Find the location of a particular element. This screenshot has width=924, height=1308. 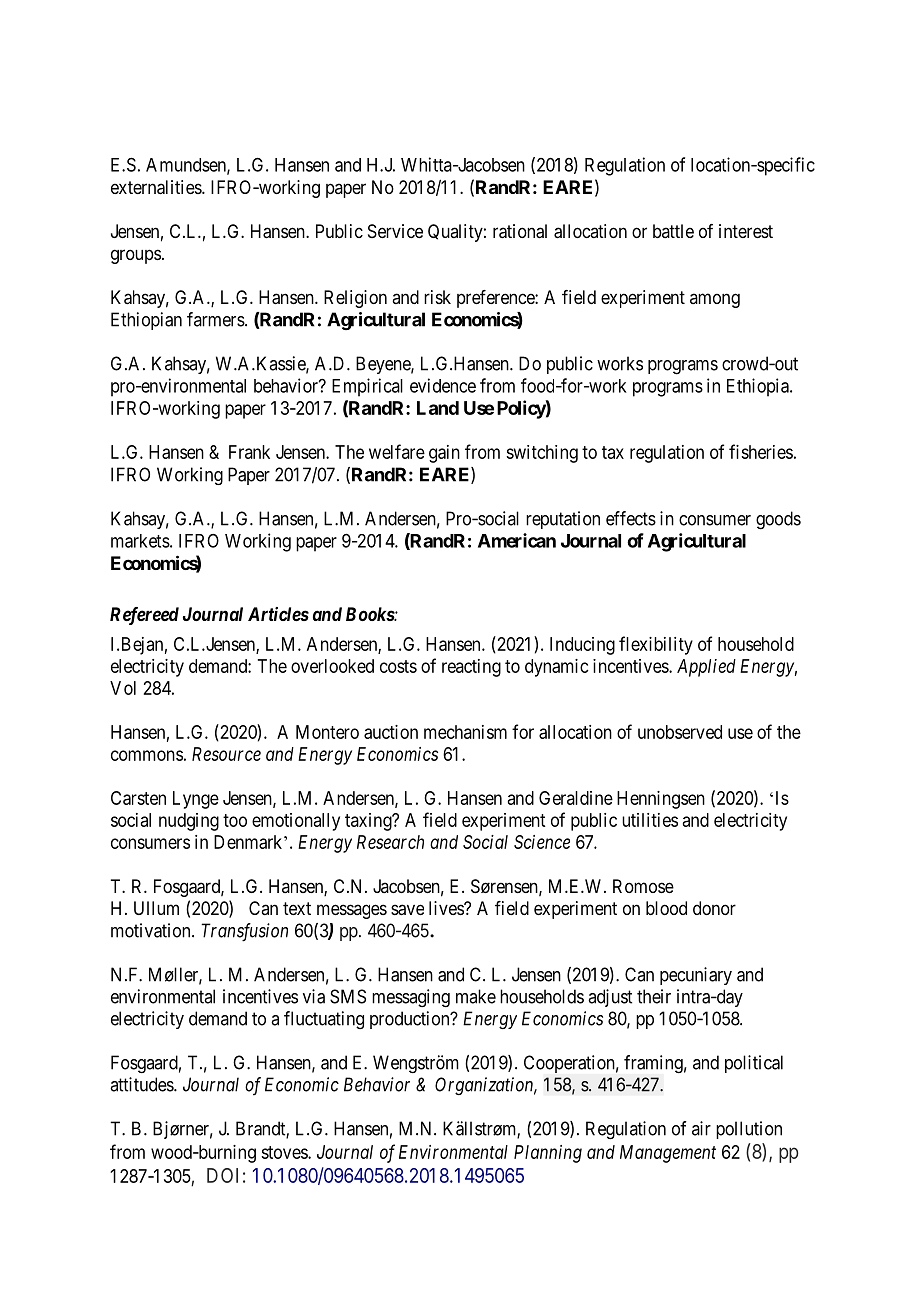

Vol is located at coordinates (123, 688).
